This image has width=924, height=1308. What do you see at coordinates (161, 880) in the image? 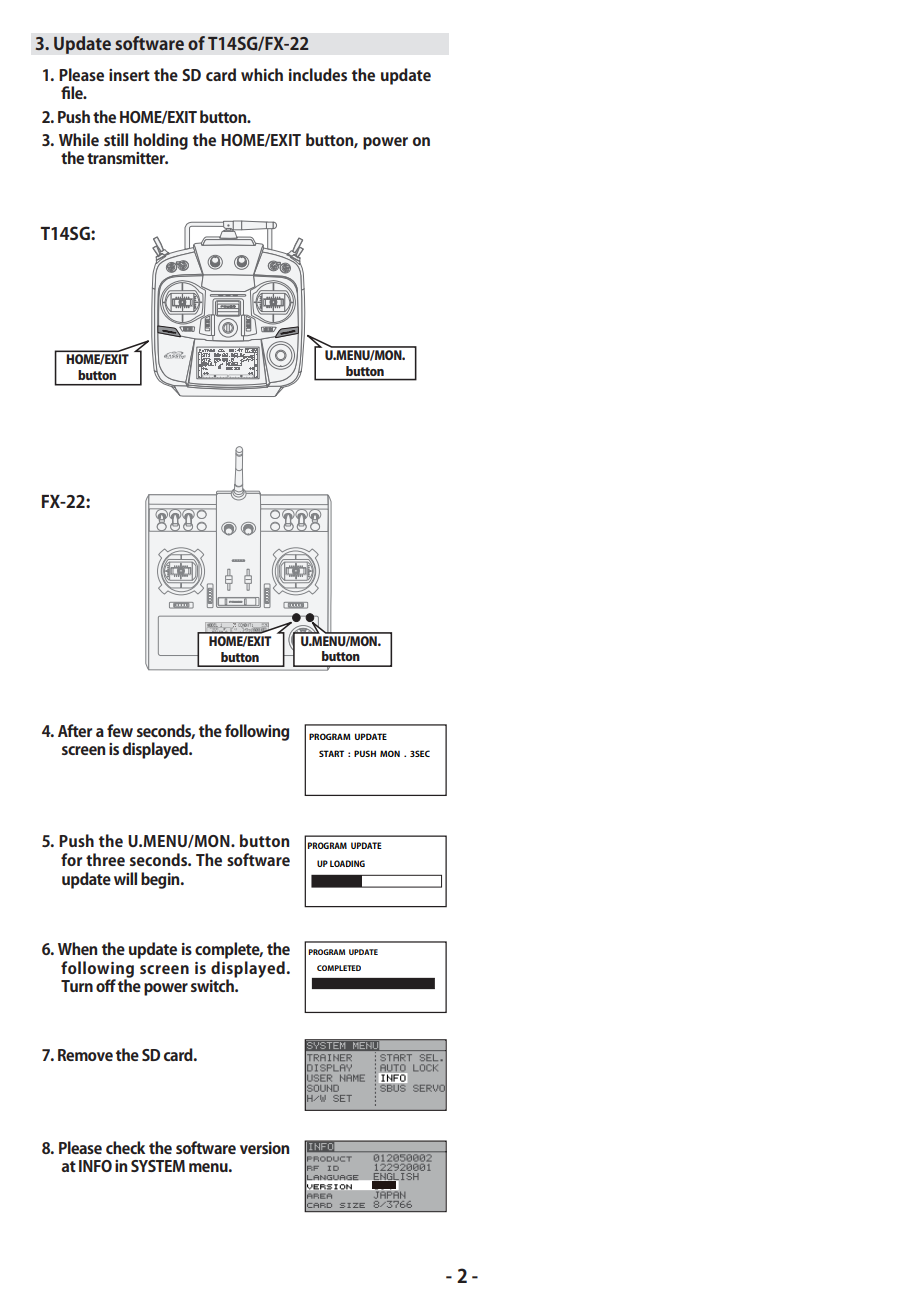
I see `begin` at bounding box center [161, 880].
